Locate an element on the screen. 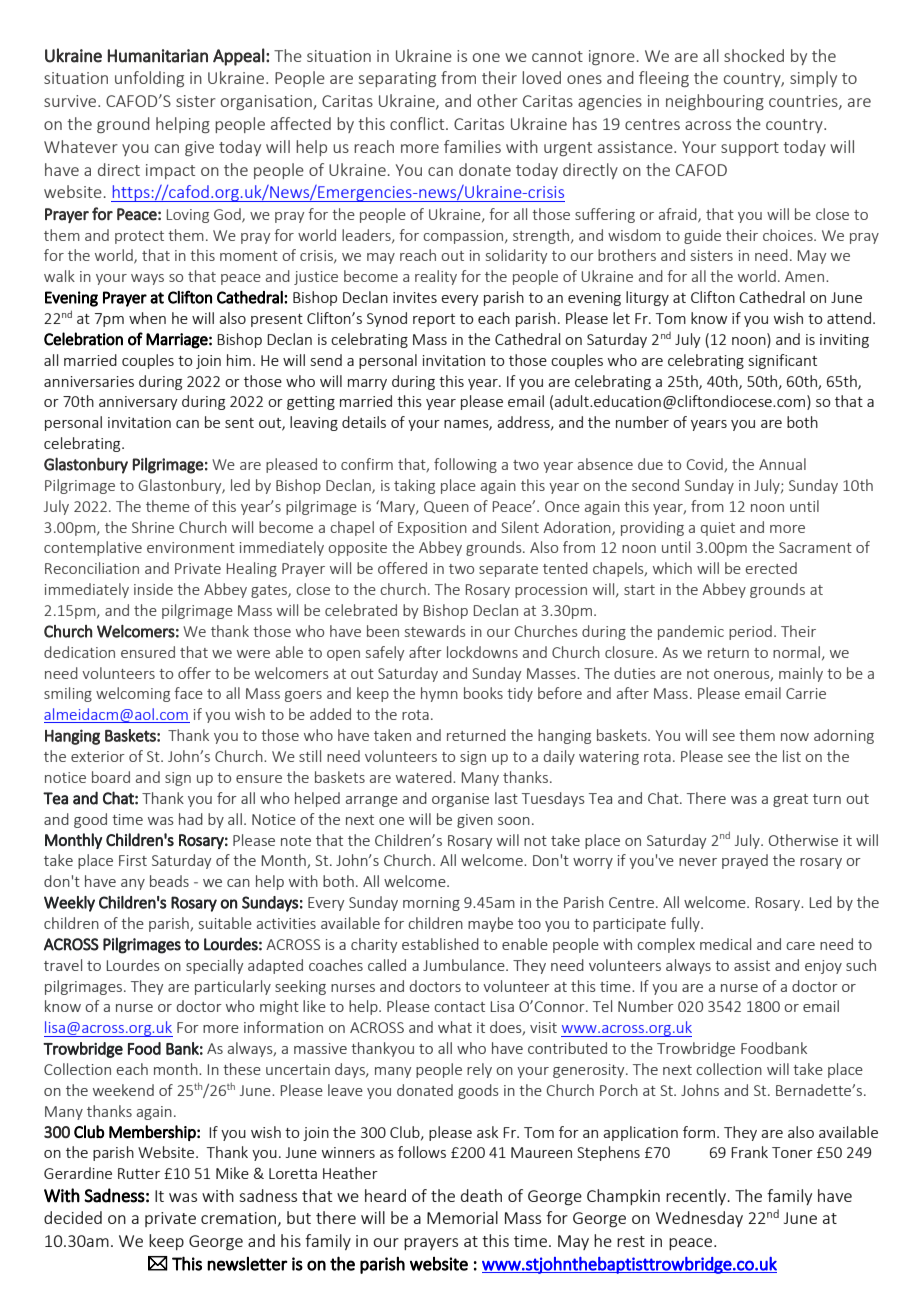  unfolding is located at coordinates (149, 79).
